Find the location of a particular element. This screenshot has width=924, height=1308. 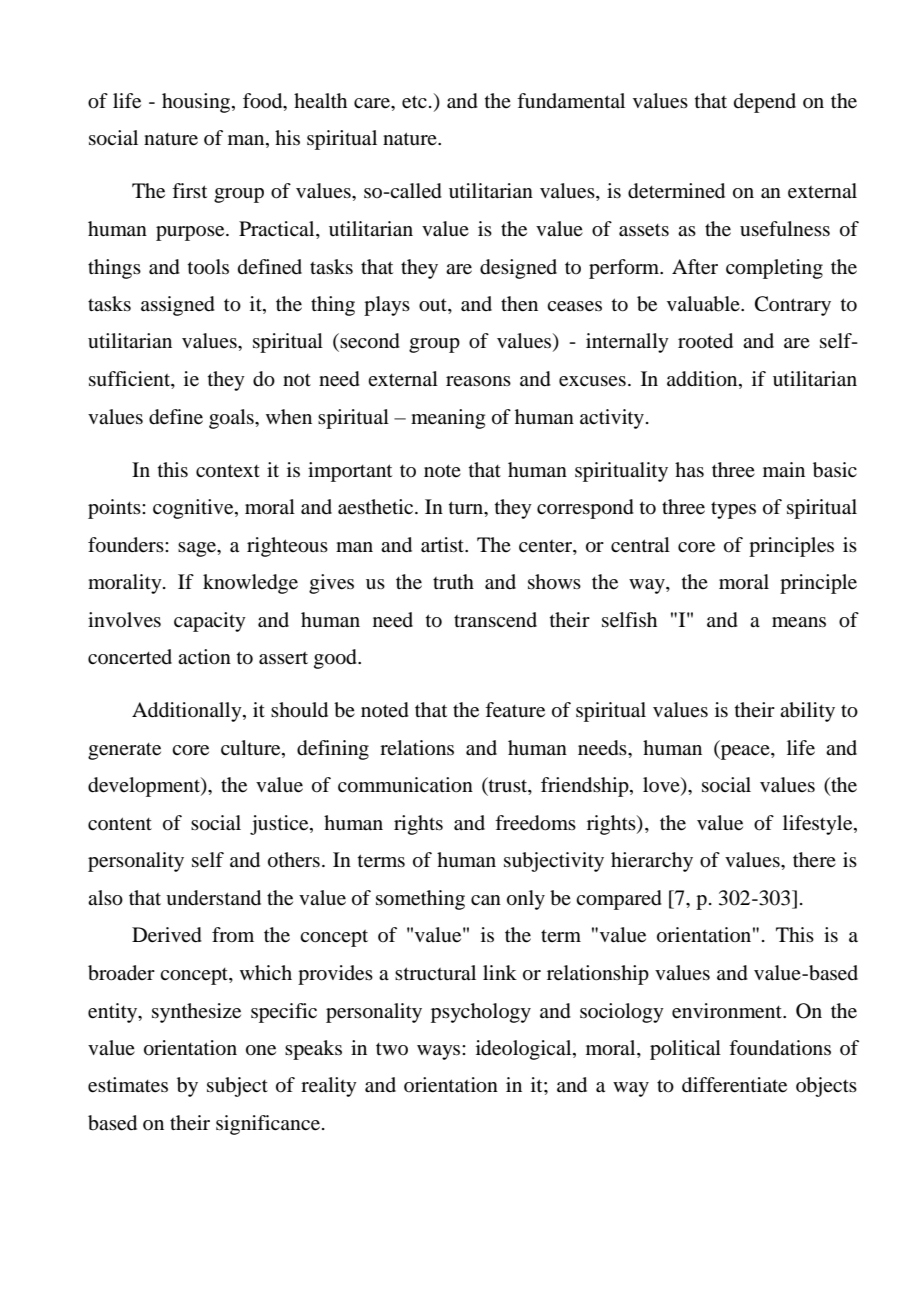

differentiate is located at coordinates (734, 1085).
